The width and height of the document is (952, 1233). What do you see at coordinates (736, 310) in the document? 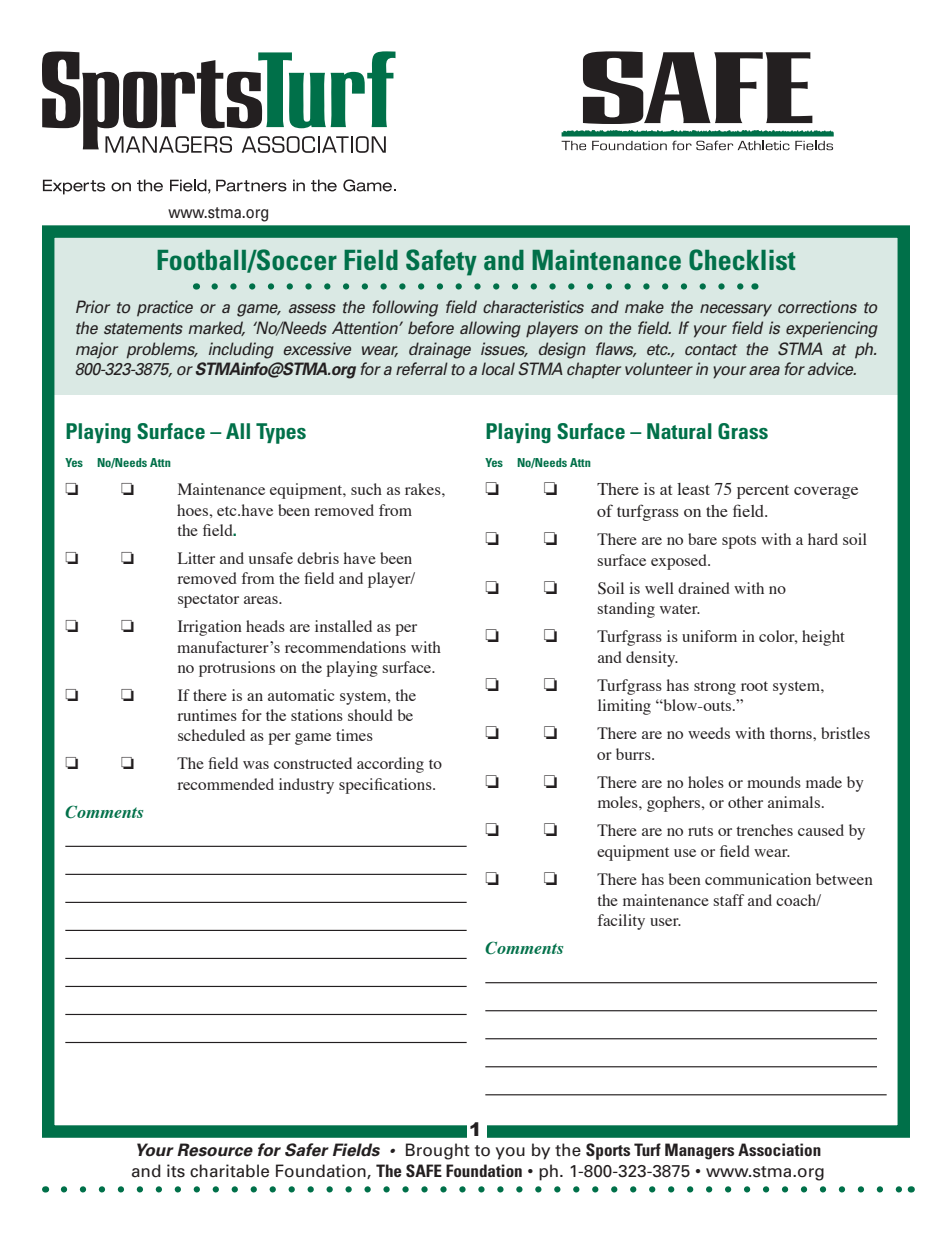
I see `necessary` at bounding box center [736, 310].
